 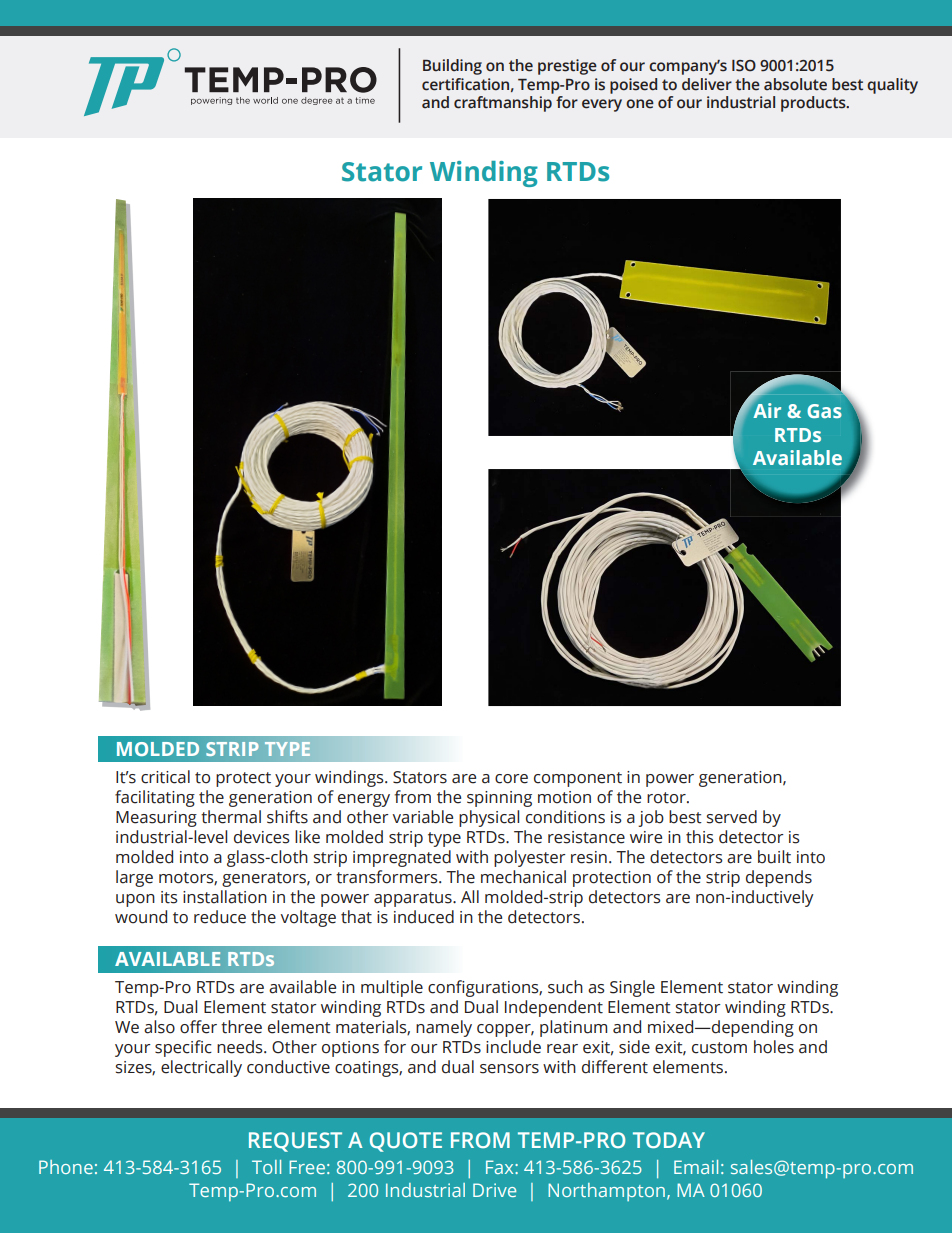 I want to click on Email, so click(x=696, y=1167).
